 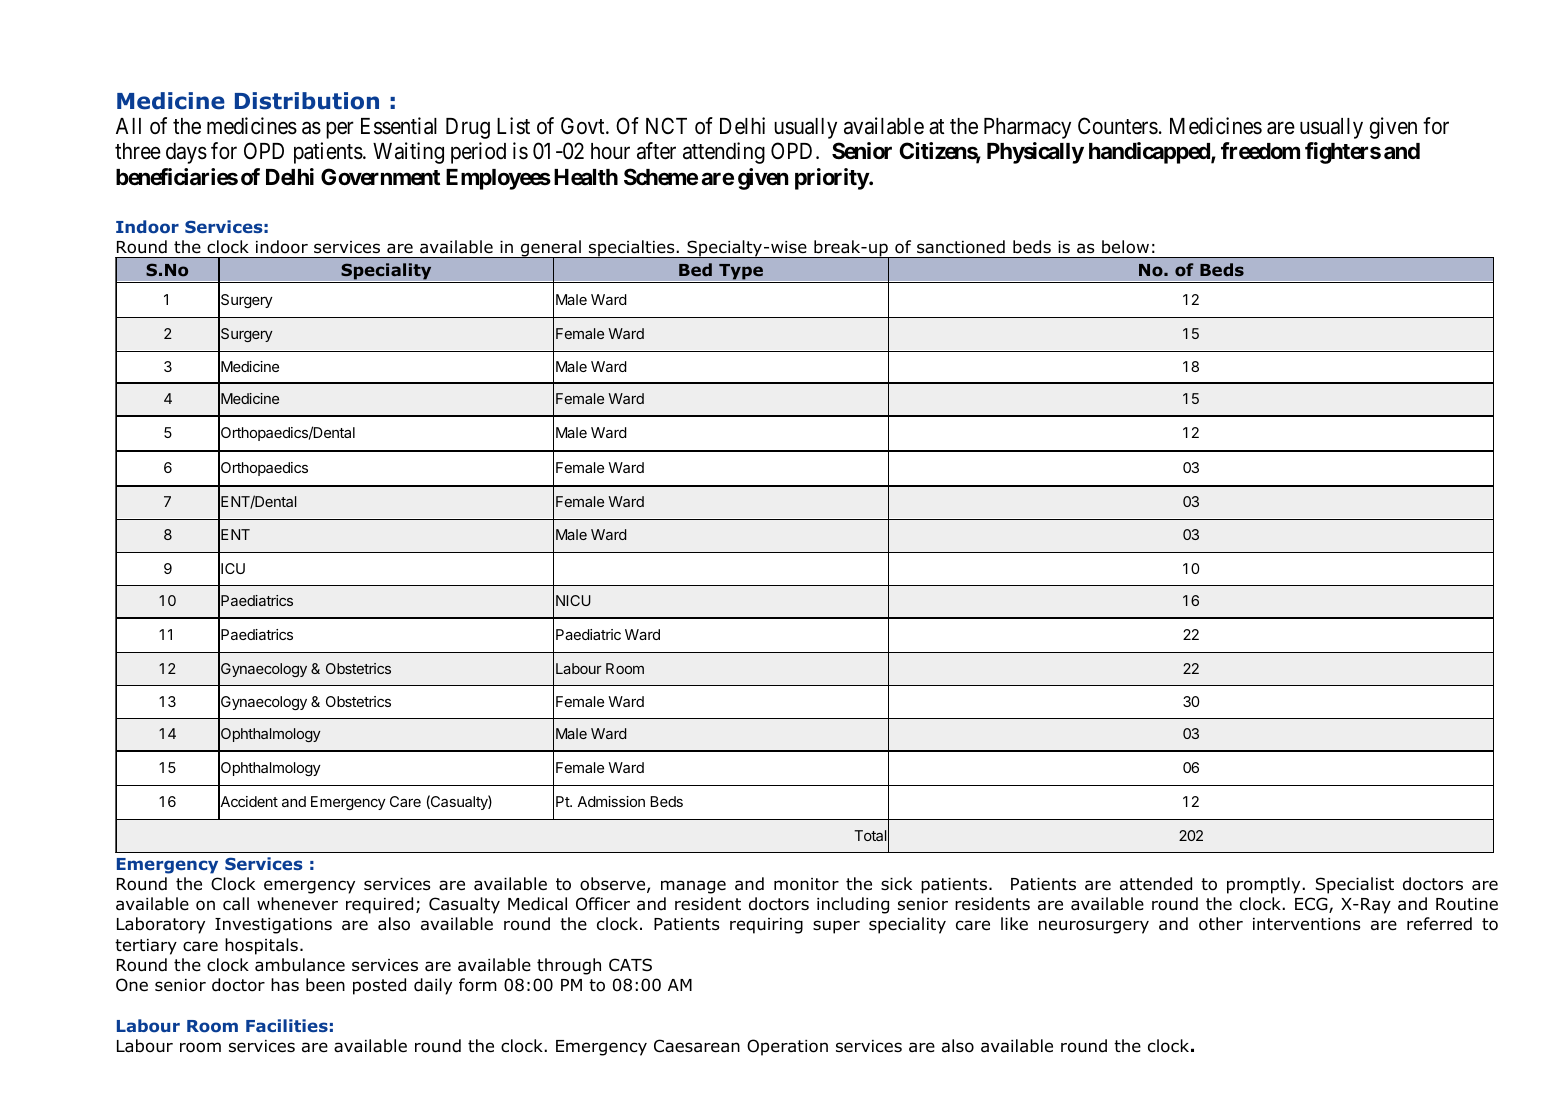 What do you see at coordinates (1307, 924) in the screenshot?
I see `interventions` at bounding box center [1307, 924].
